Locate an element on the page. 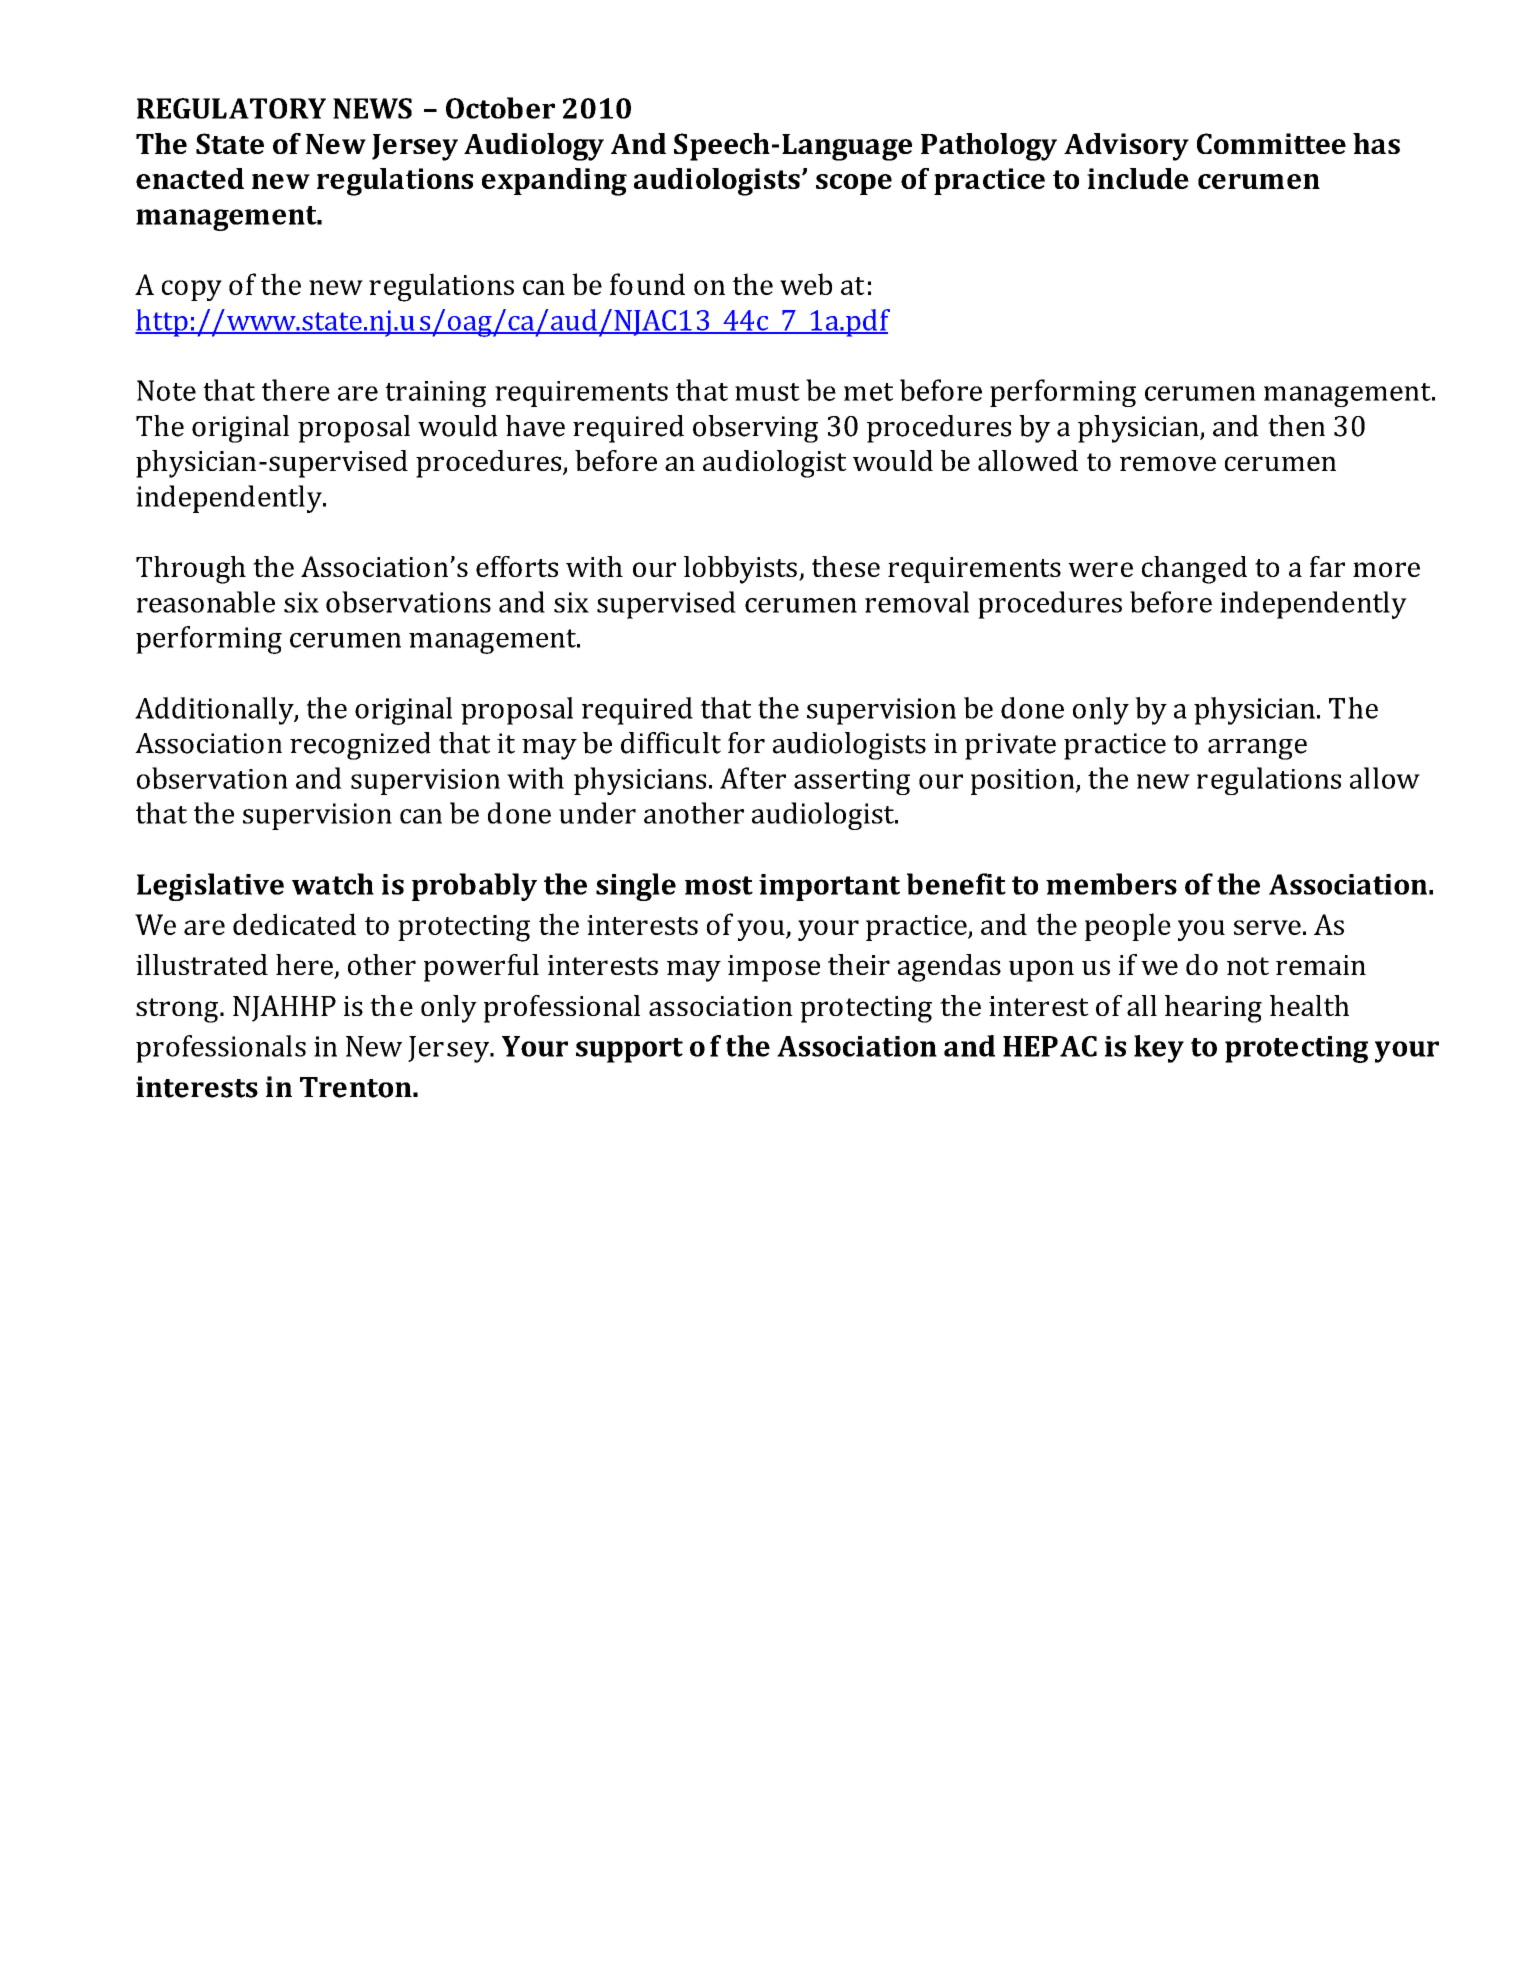  scope is located at coordinates (854, 184).
